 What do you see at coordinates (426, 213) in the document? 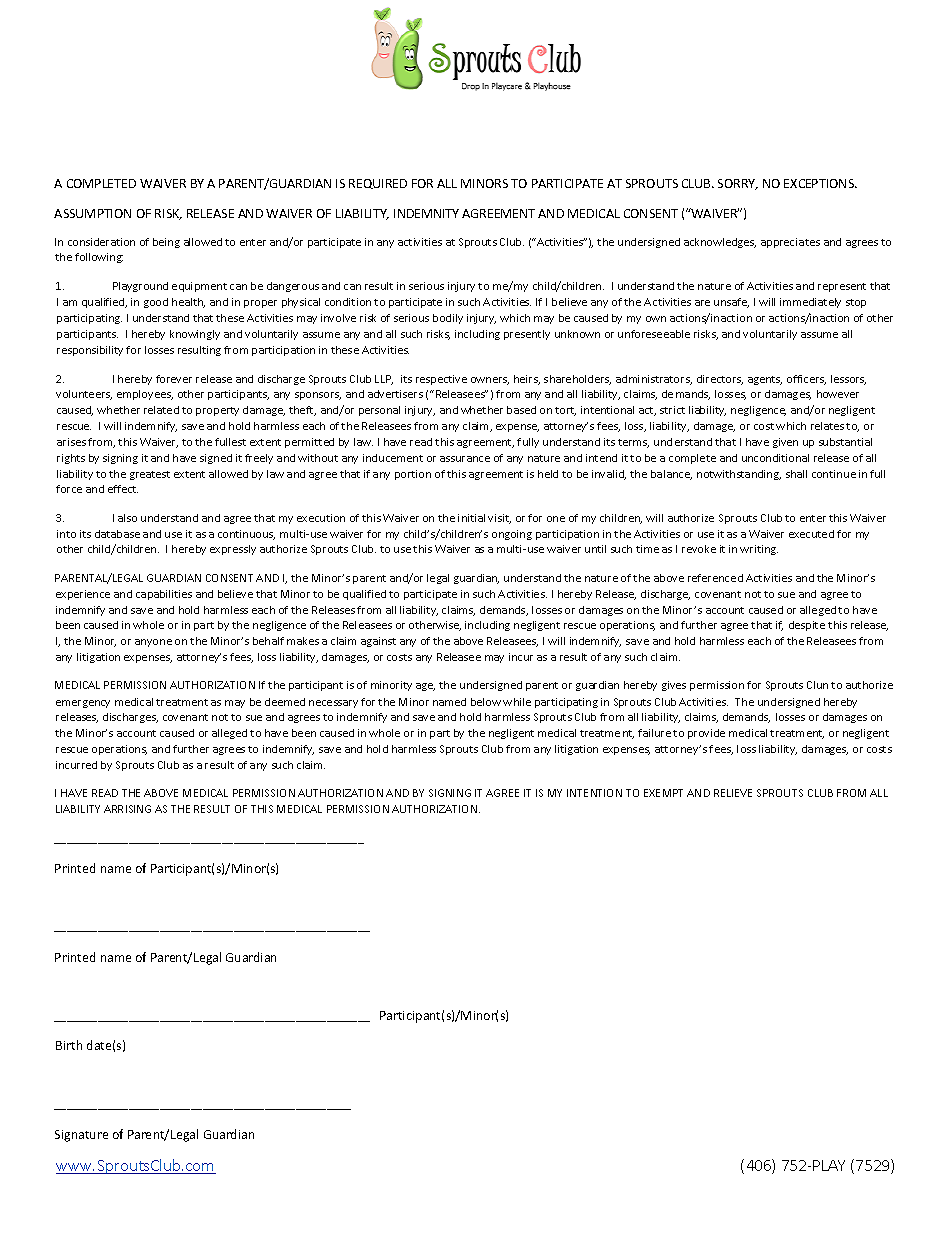
I see `INDEMNITY` at bounding box center [426, 213].
